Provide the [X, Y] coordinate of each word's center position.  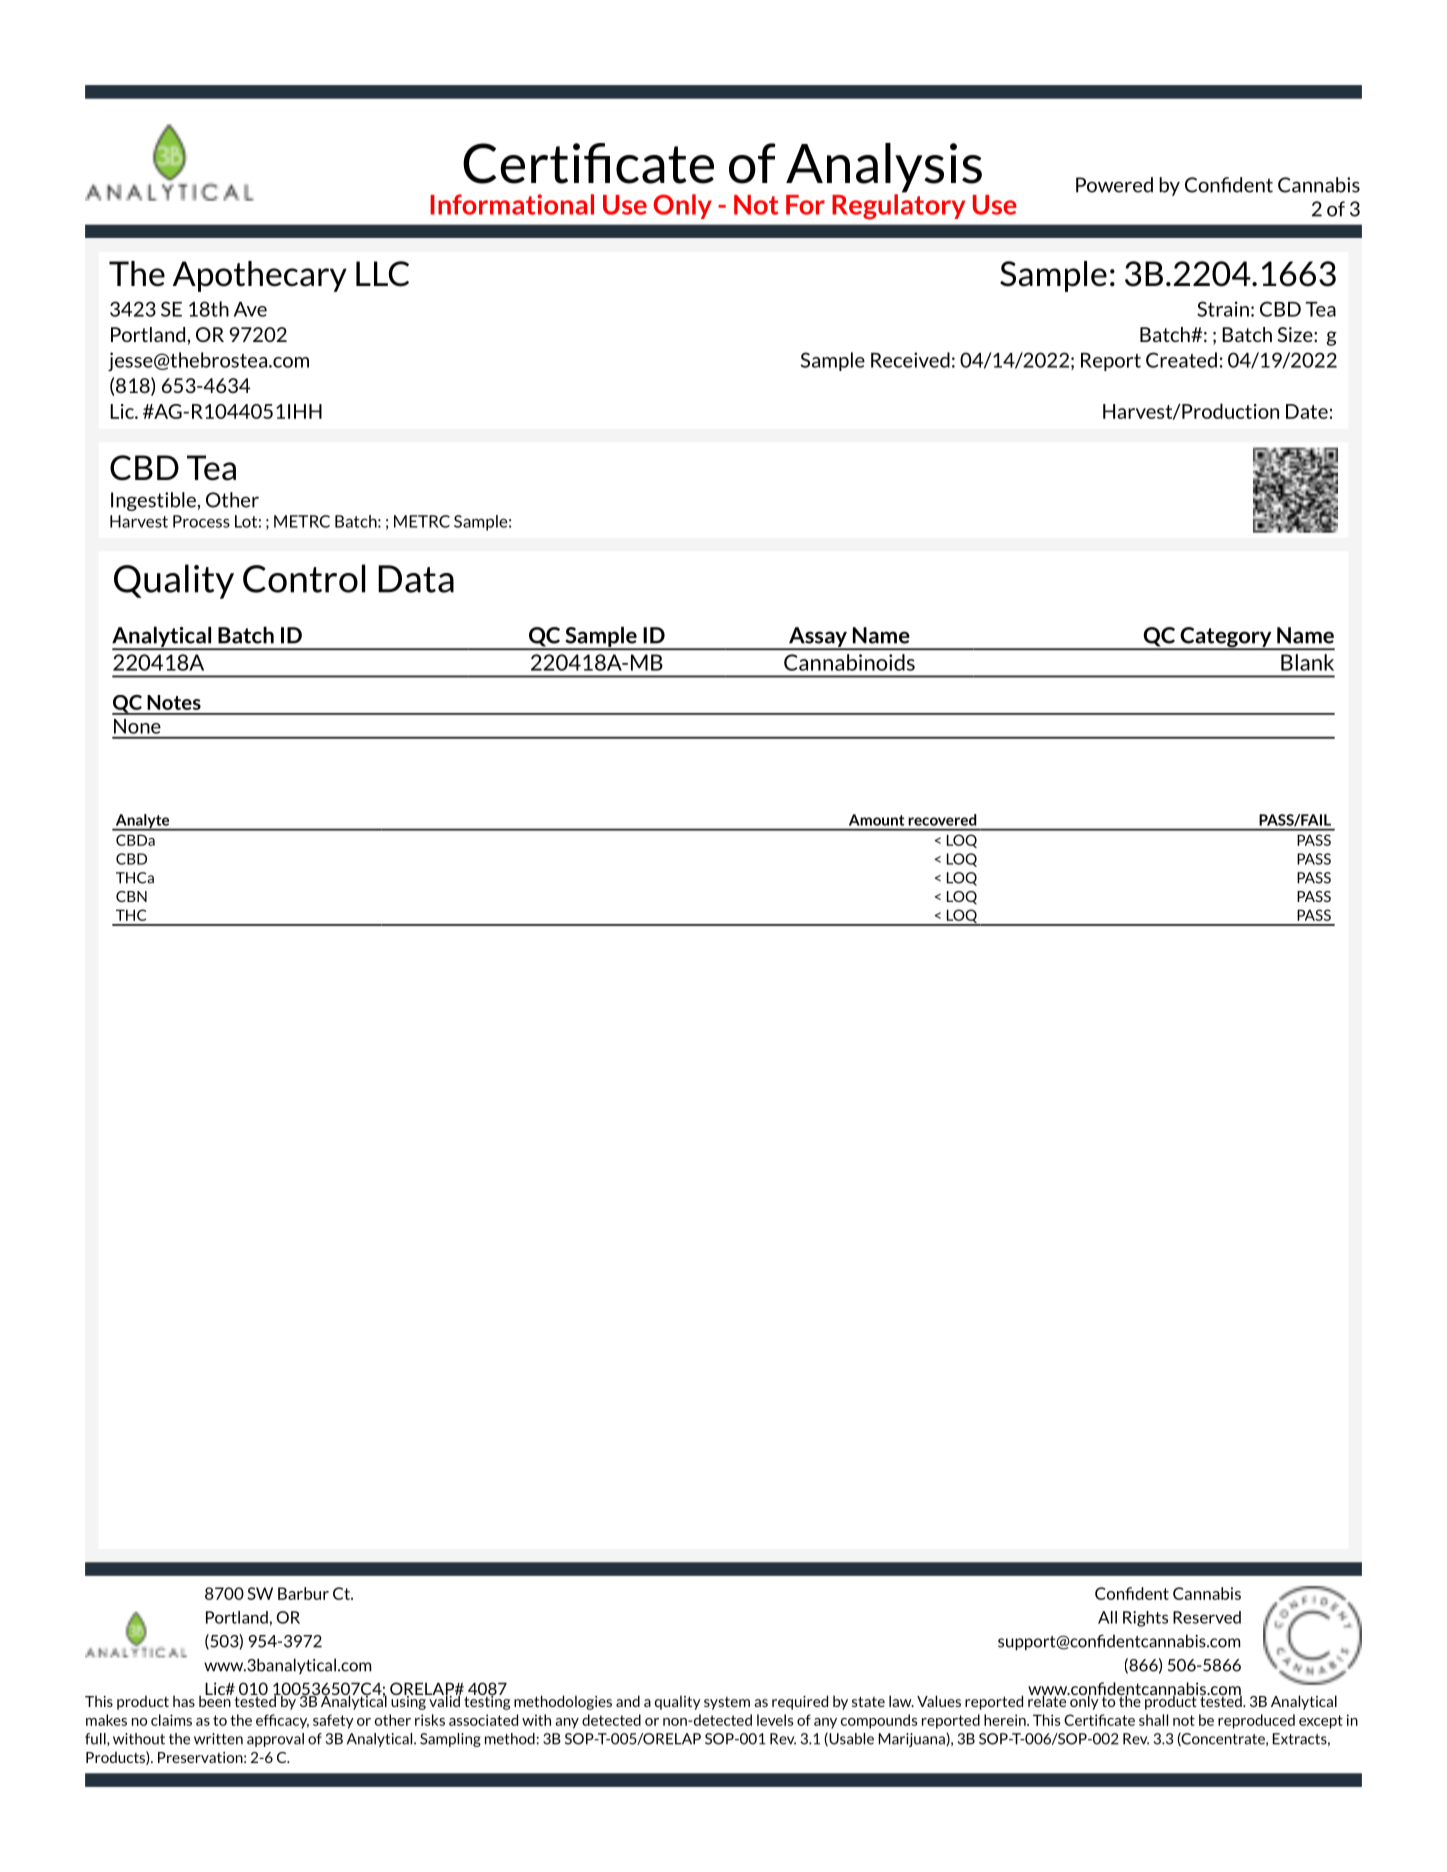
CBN [131, 896]
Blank [1307, 662]
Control [304, 578]
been [215, 1700]
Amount [876, 820]
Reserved [1207, 1617]
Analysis [884, 169]
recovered [942, 820]
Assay [818, 638]
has [184, 1701]
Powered [1114, 185]
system [727, 1703]
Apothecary [260, 276]
